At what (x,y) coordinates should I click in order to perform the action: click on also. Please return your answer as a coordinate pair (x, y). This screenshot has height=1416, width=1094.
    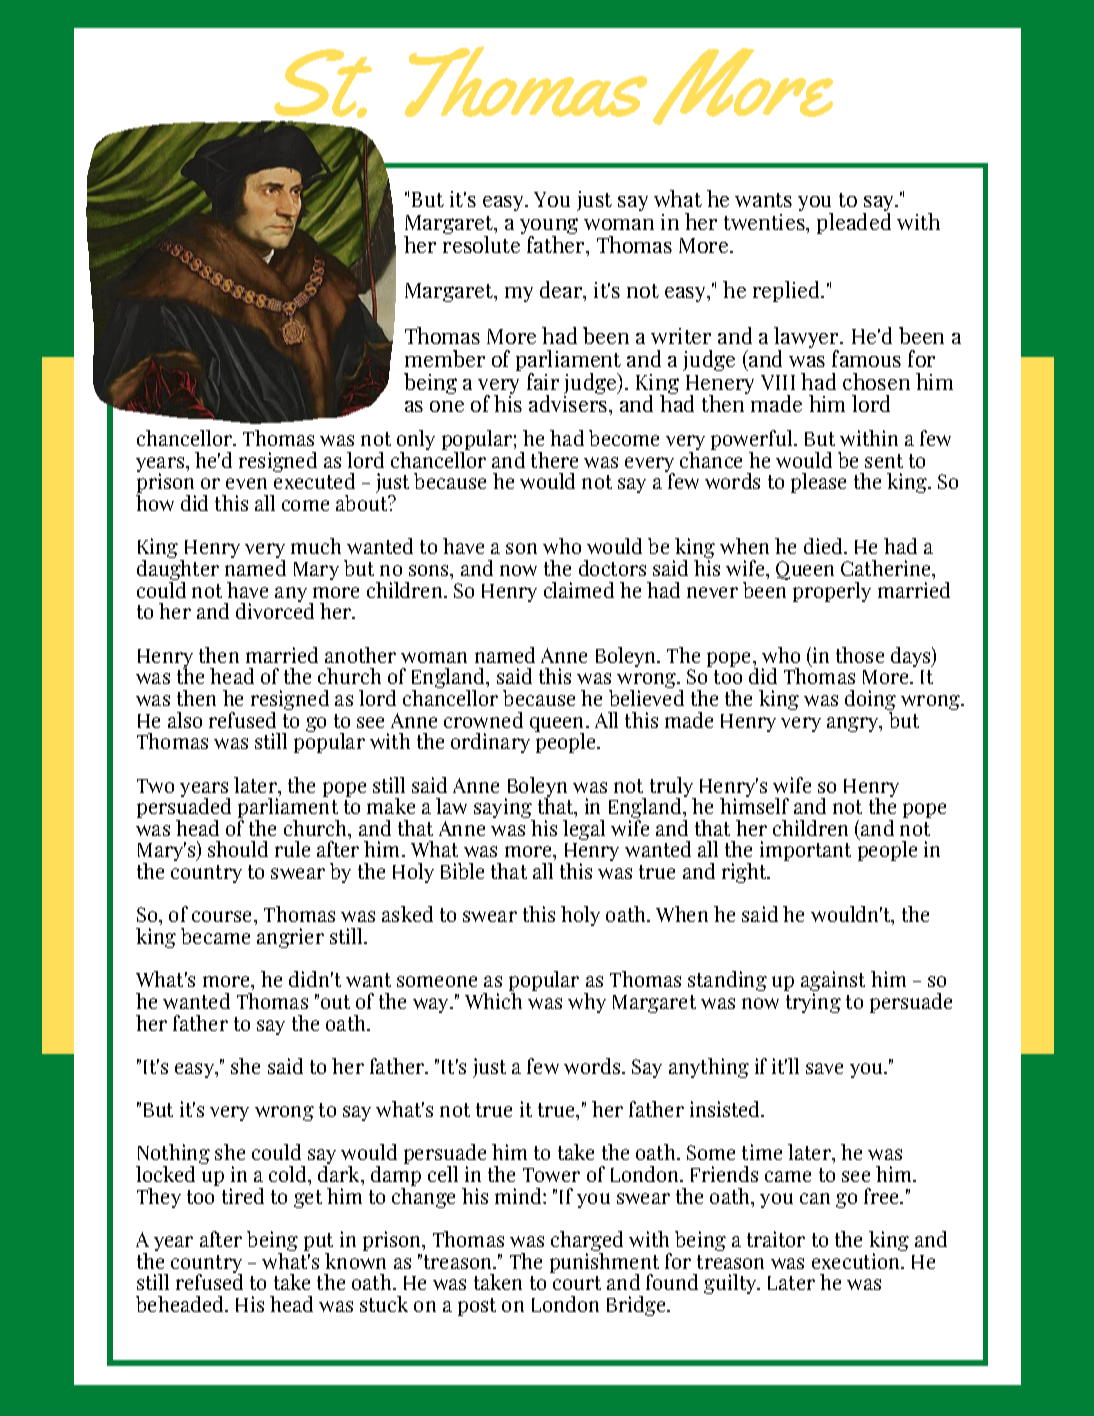
    Looking at the image, I should click on (185, 720).
